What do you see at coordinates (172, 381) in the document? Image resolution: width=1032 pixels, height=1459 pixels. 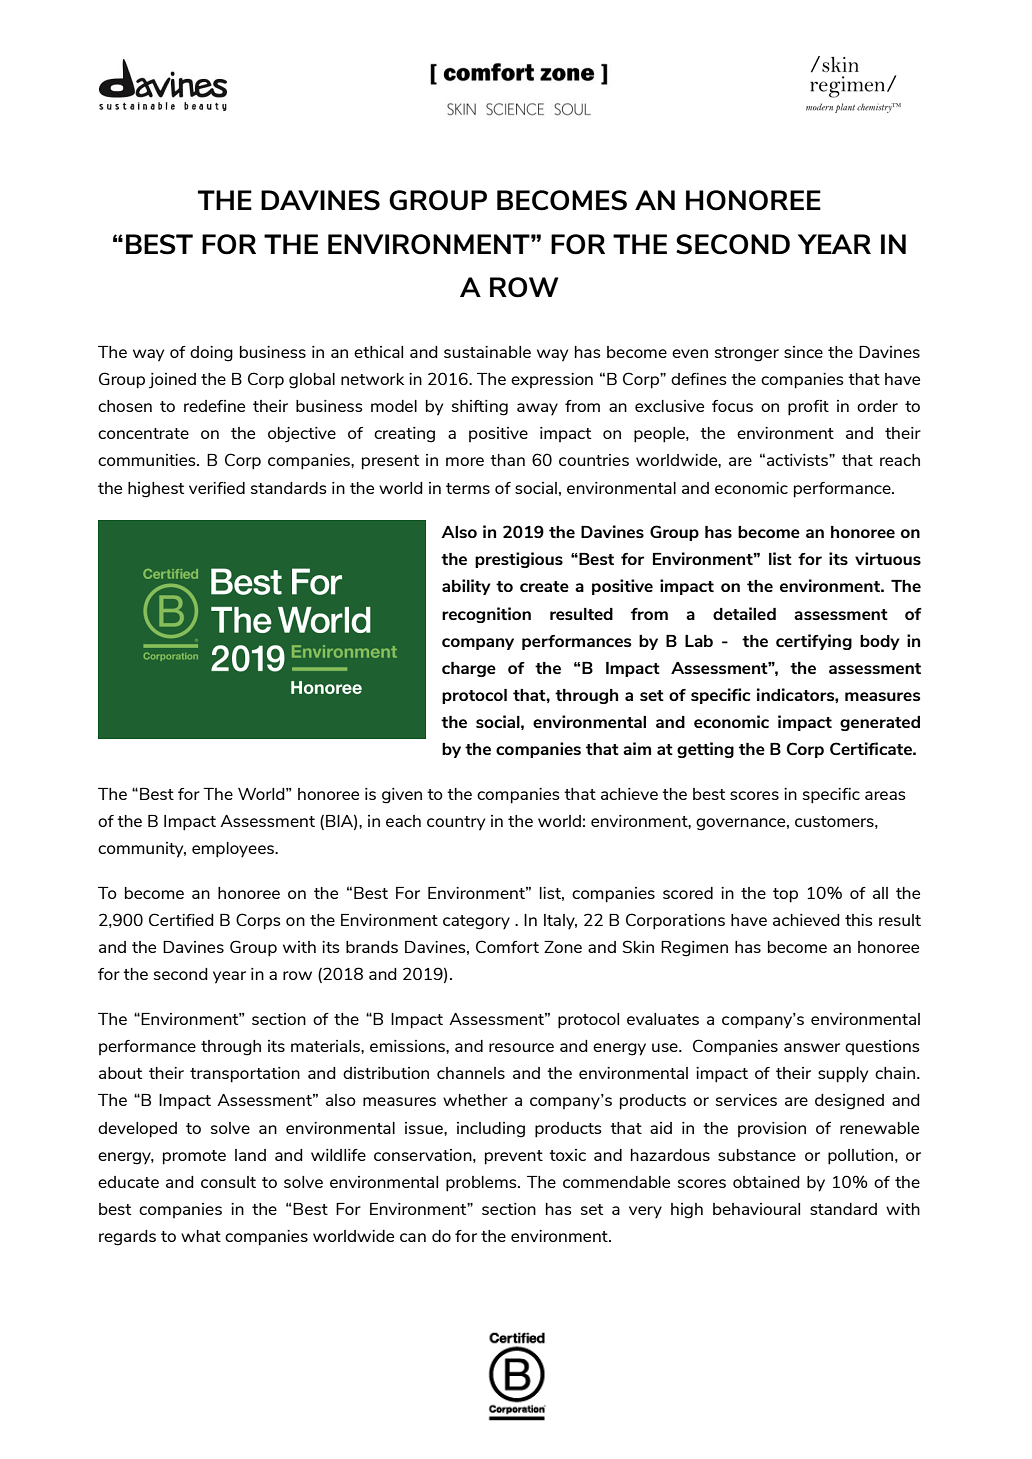 I see `joined` at bounding box center [172, 381].
